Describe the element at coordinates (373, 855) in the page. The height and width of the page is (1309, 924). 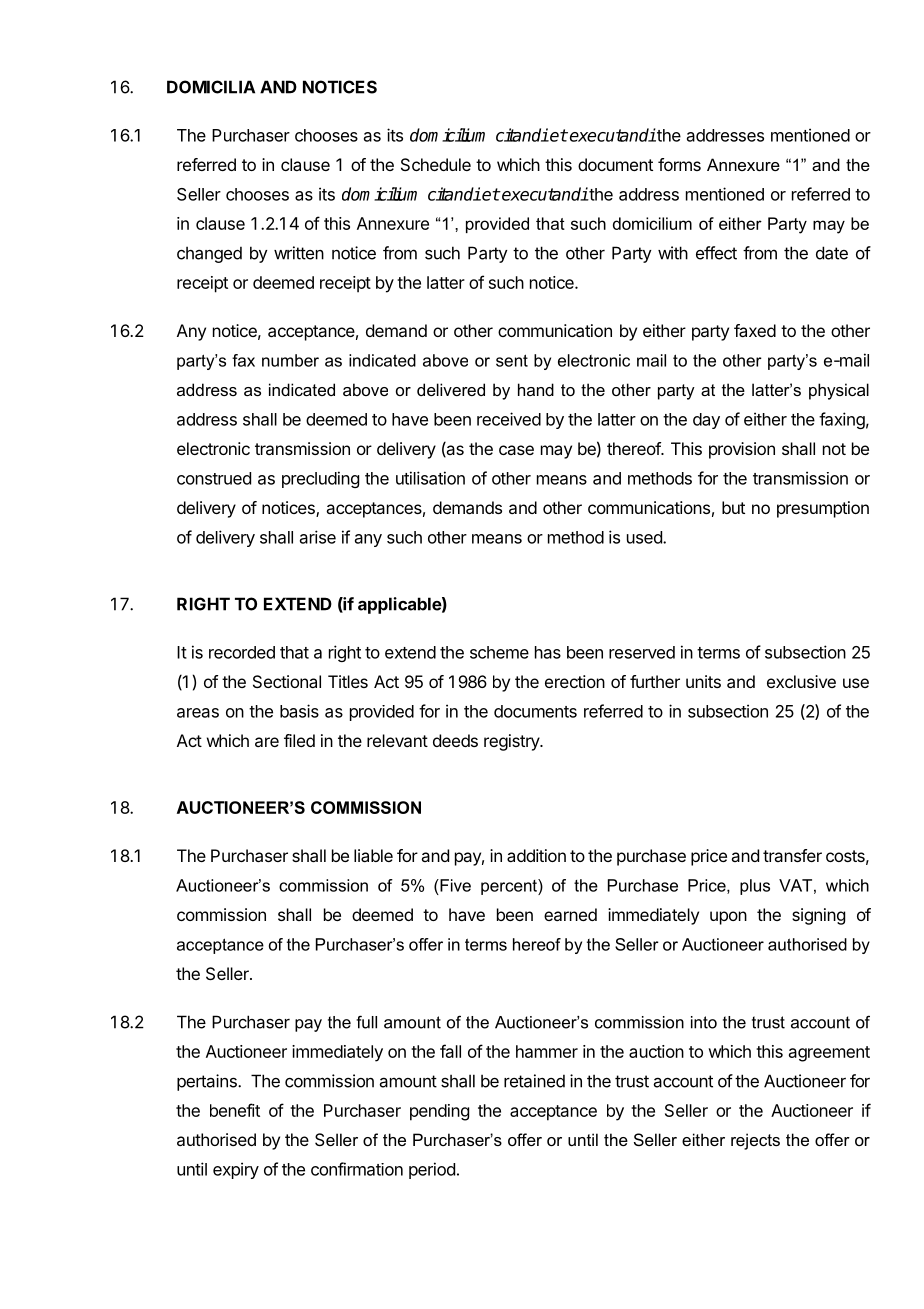
I see `liable` at that location.
